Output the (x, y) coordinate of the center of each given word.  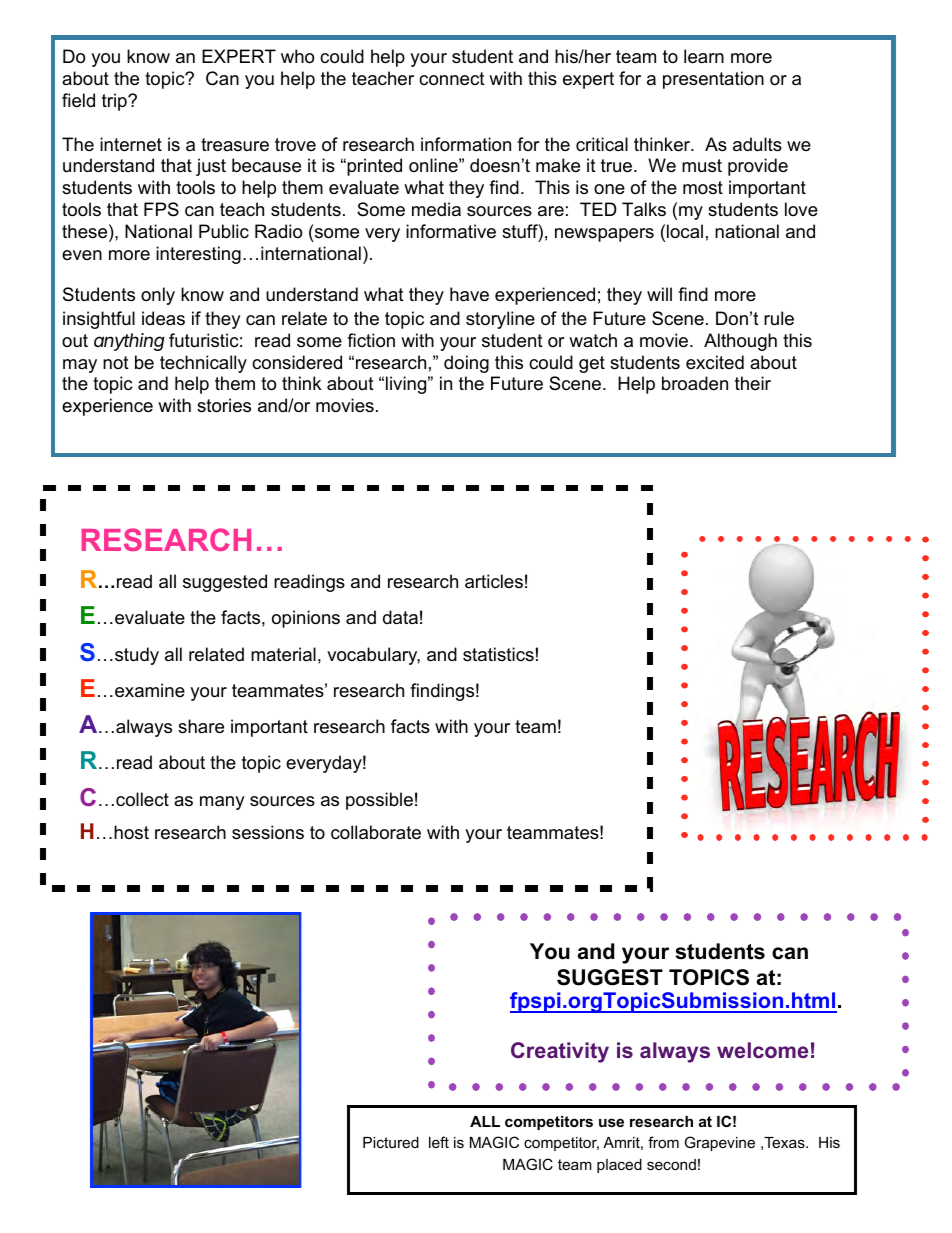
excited (715, 362)
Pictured (391, 1142)
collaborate (376, 832)
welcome (762, 1050)
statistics (498, 654)
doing (466, 364)
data (400, 617)
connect (452, 79)
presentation (713, 80)
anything (129, 342)
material (283, 654)
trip (115, 102)
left (439, 1142)
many (222, 803)
